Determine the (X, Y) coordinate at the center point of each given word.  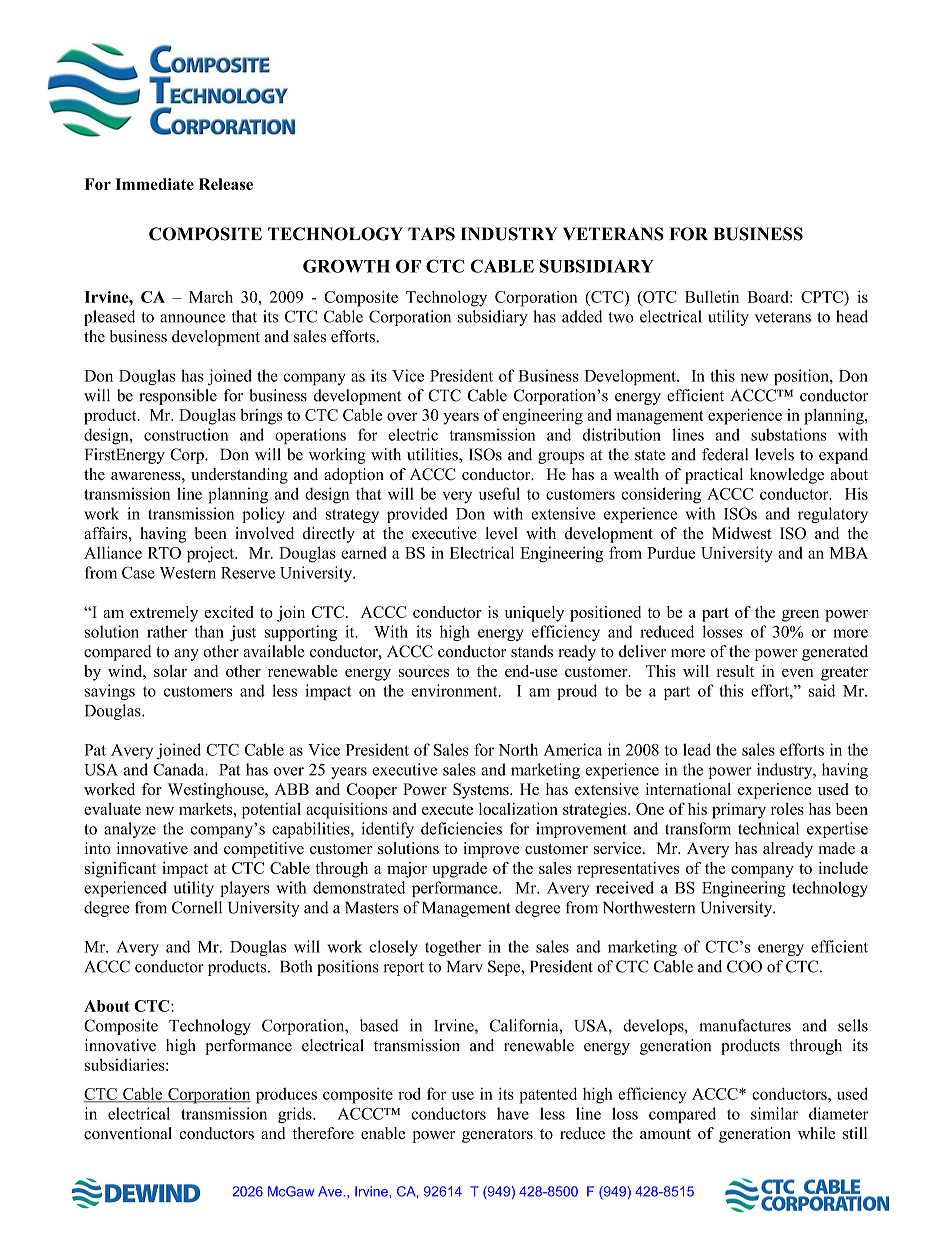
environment (456, 690)
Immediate (154, 184)
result (735, 671)
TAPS (431, 234)
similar (774, 1113)
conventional (128, 1133)
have (513, 1113)
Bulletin (712, 296)
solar (170, 671)
